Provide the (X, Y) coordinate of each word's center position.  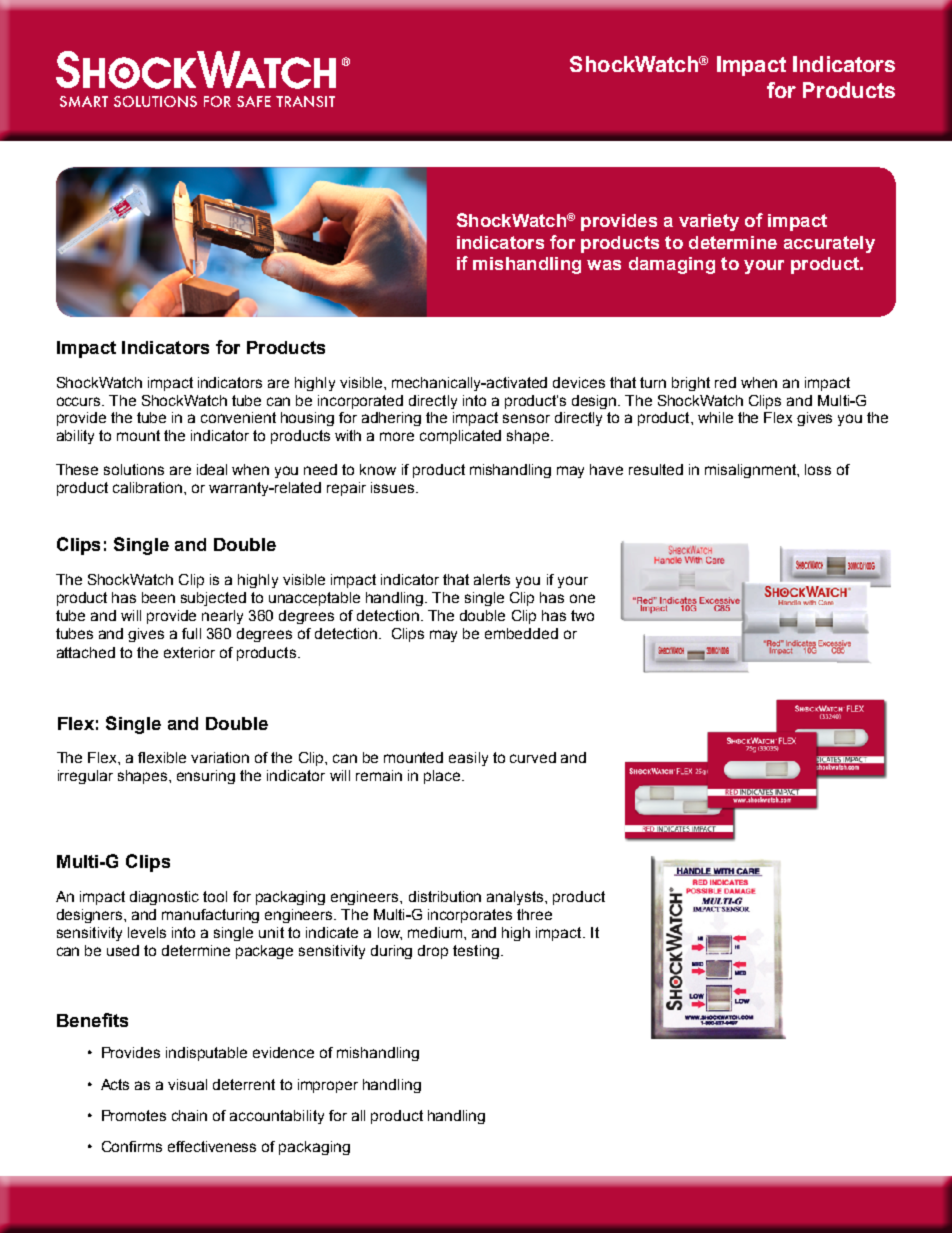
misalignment (751, 471)
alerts (492, 579)
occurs (80, 401)
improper (328, 1086)
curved (533, 757)
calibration (147, 487)
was (604, 265)
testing (476, 952)
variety (709, 222)
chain (189, 1115)
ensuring (206, 777)
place (443, 777)
